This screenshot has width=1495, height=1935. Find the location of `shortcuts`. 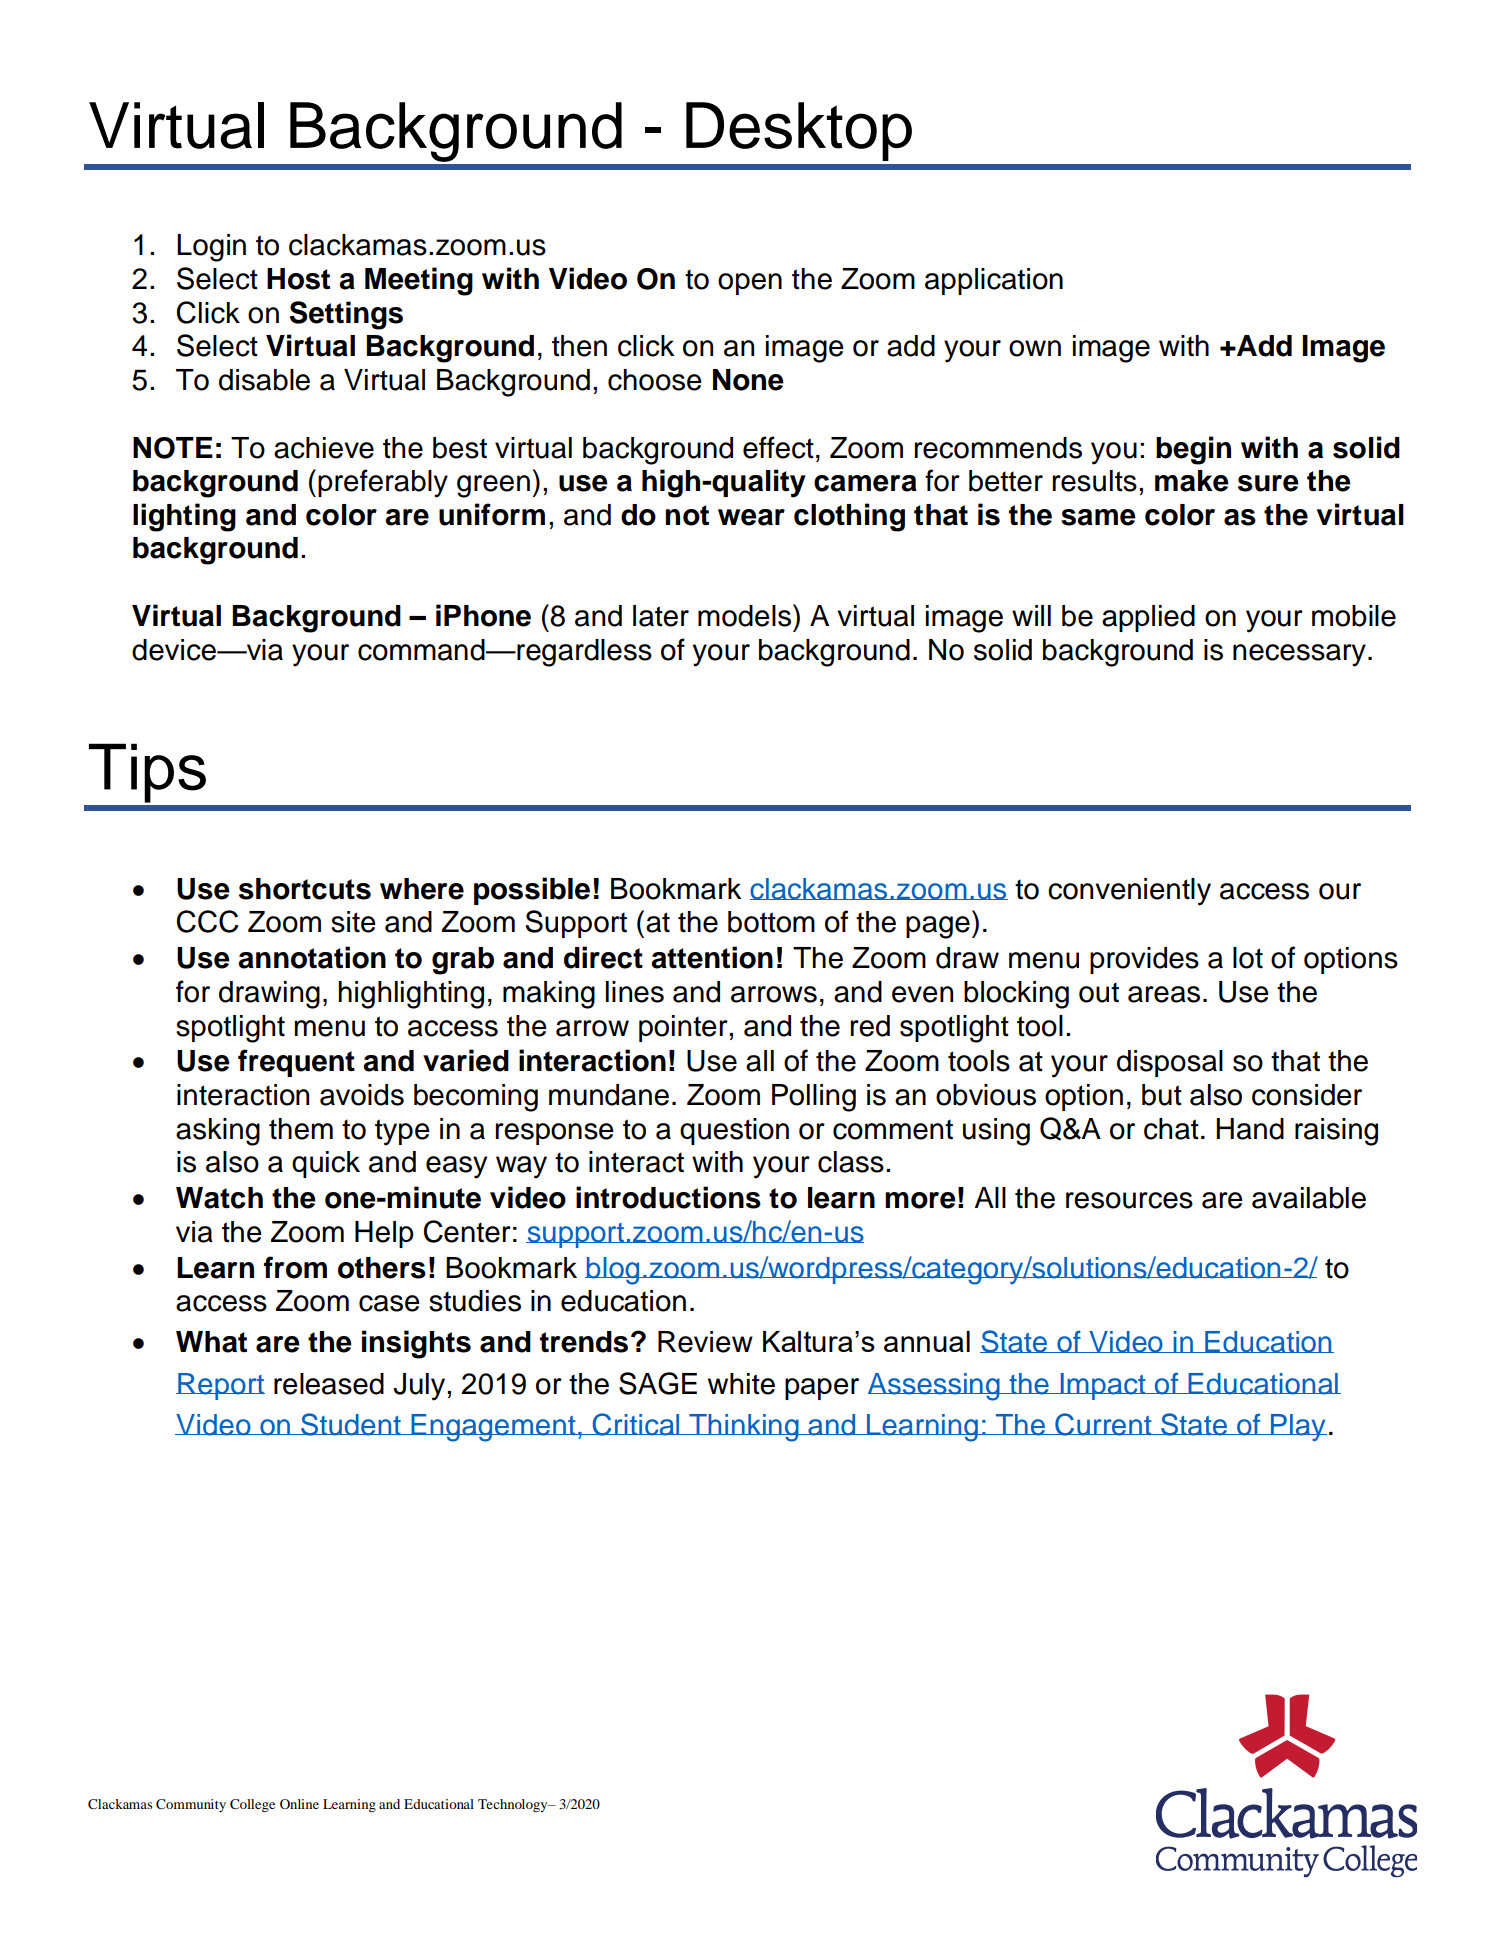

shortcuts is located at coordinates (305, 889).
